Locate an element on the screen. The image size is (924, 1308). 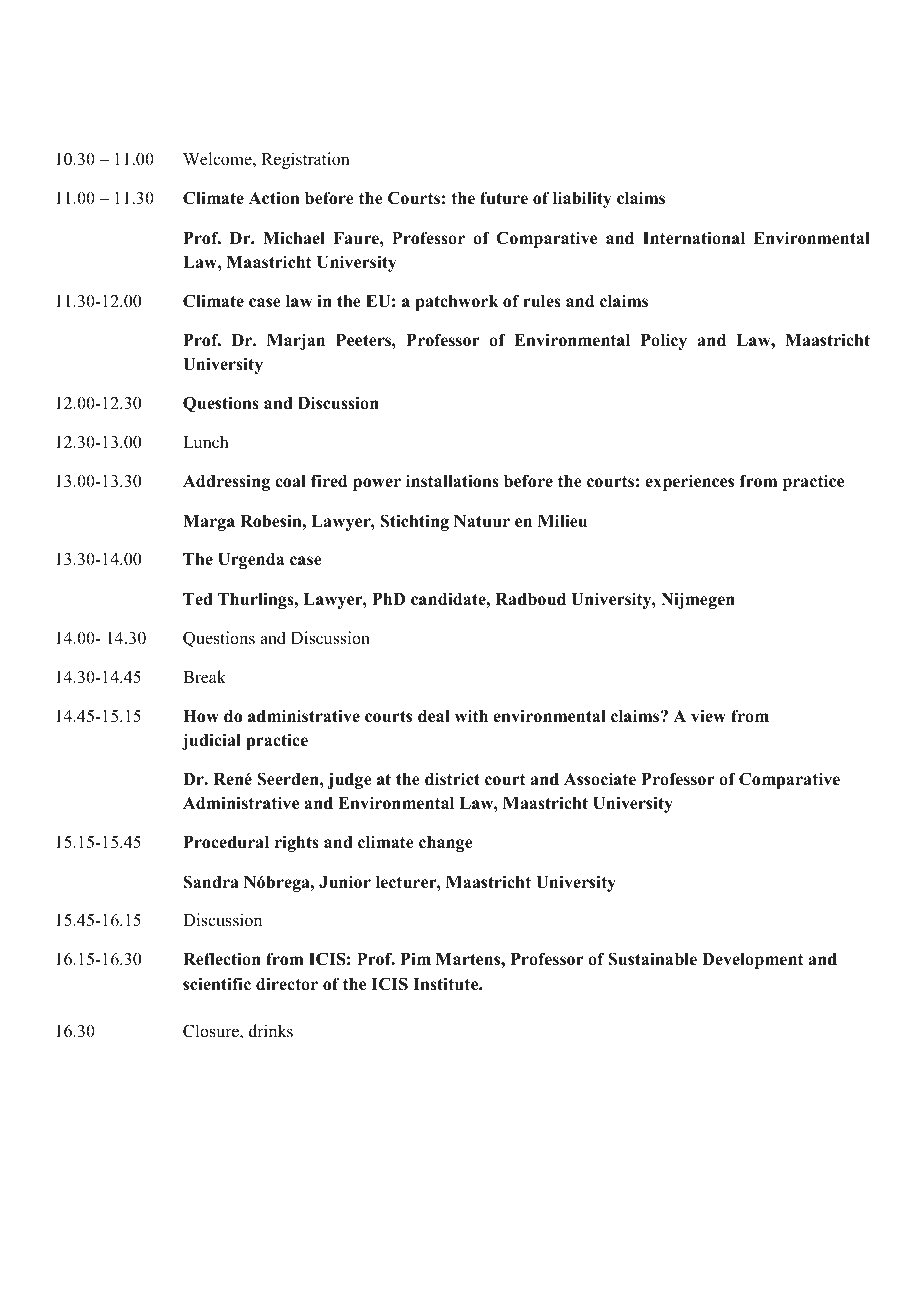
view is located at coordinates (708, 716).
